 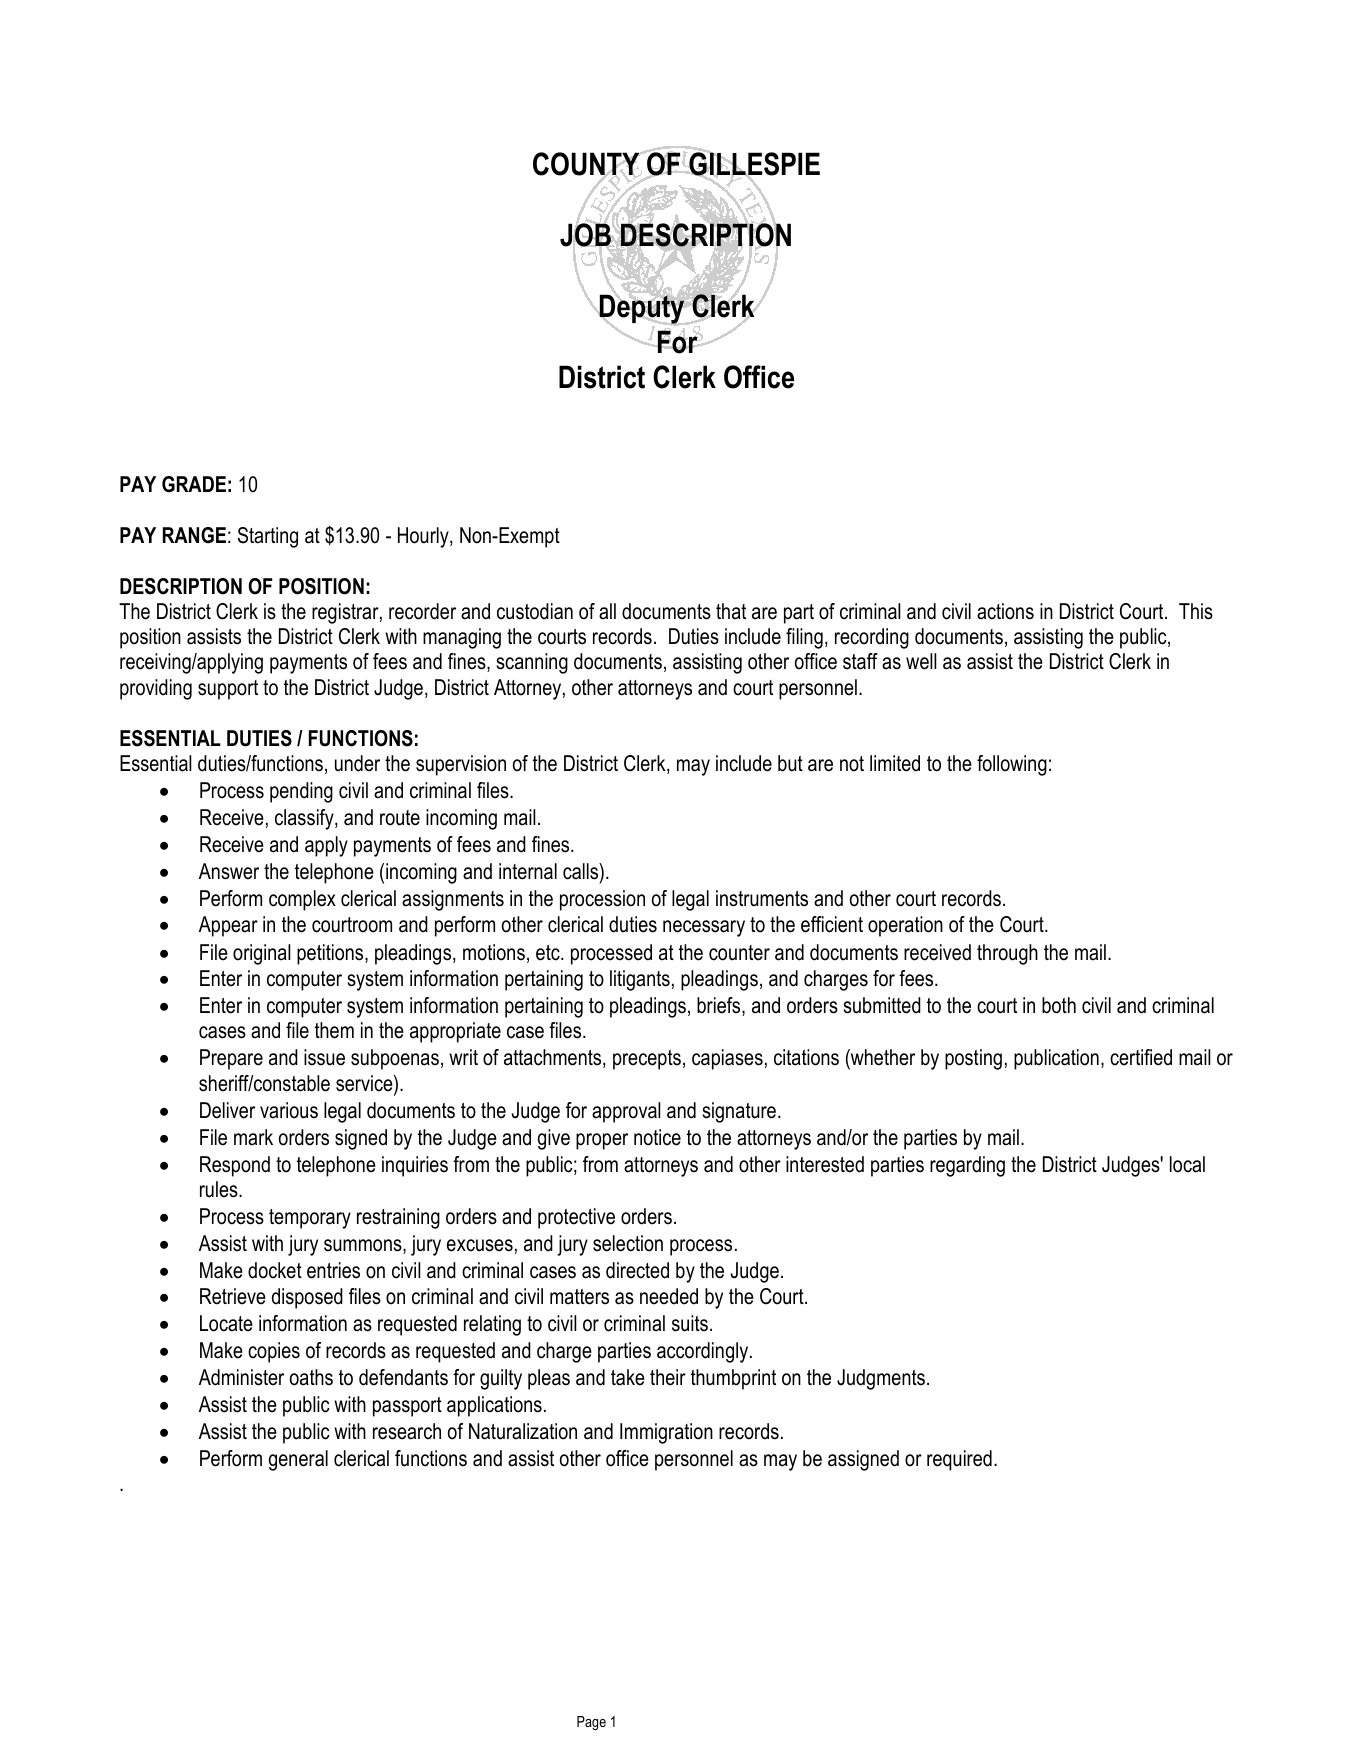 What do you see at coordinates (1012, 765) in the image?
I see `following` at bounding box center [1012, 765].
